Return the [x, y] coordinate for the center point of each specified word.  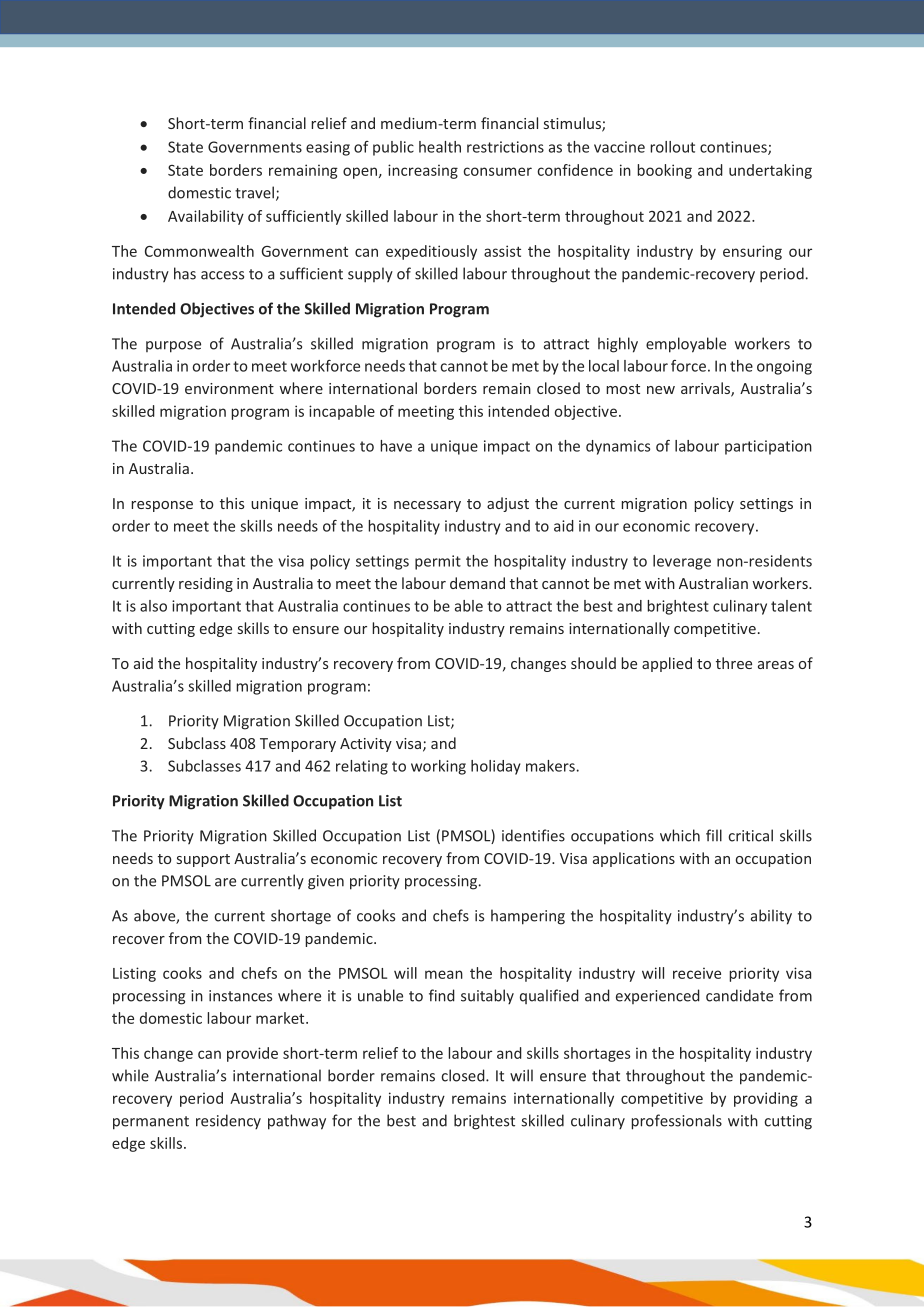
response [162, 506]
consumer [497, 171]
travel [254, 192]
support [203, 860]
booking [664, 171]
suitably [487, 997]
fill [714, 835]
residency [228, 1122]
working [438, 767]
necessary [427, 506]
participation [768, 447]
